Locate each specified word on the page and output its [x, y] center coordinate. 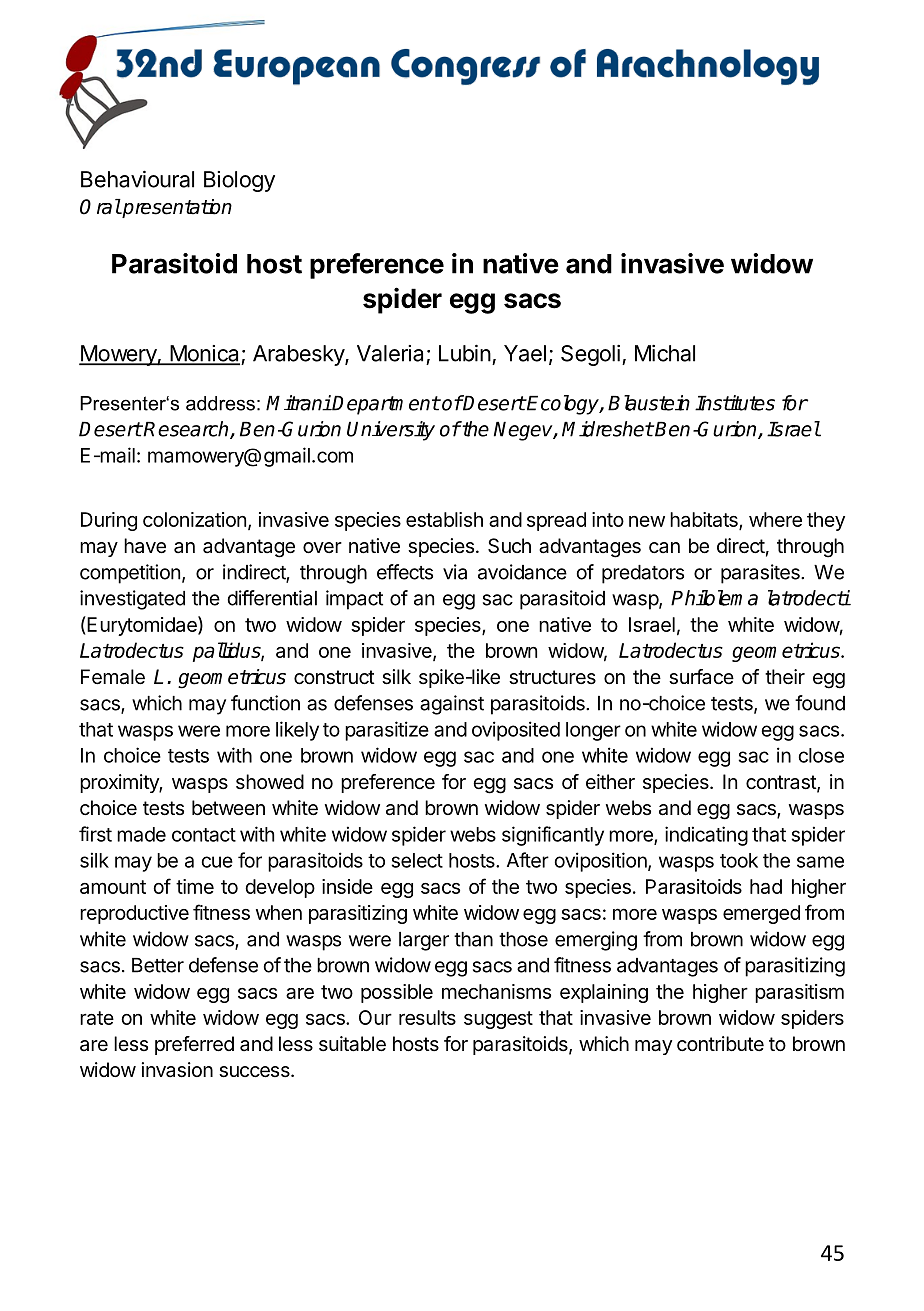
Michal [665, 353]
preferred [194, 1045]
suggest [498, 1020]
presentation [176, 208]
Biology [239, 181]
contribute [720, 1043]
